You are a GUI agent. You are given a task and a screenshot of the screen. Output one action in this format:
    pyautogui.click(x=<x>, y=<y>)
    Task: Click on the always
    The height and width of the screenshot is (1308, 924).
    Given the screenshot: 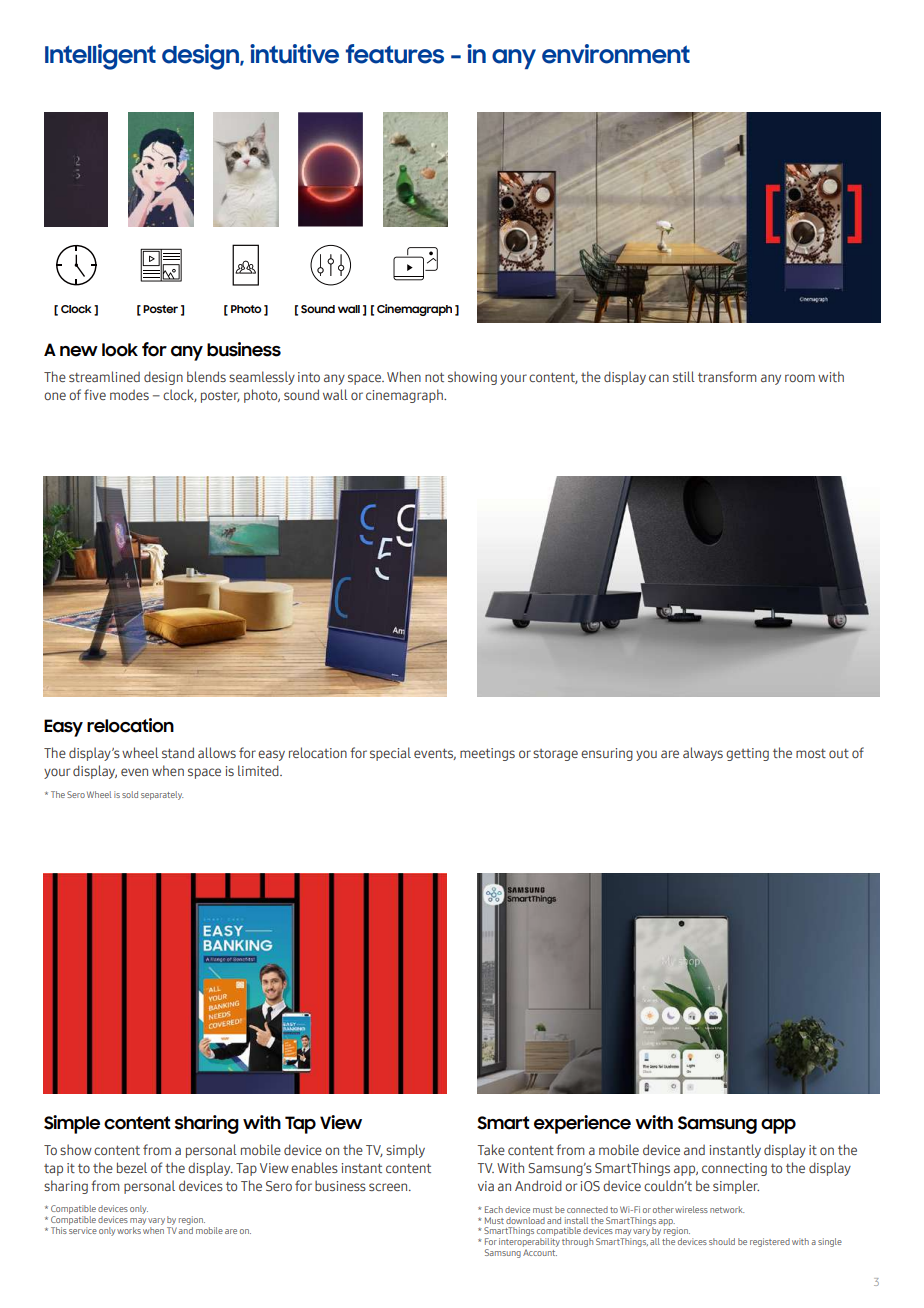 What is the action you would take?
    pyautogui.click(x=703, y=754)
